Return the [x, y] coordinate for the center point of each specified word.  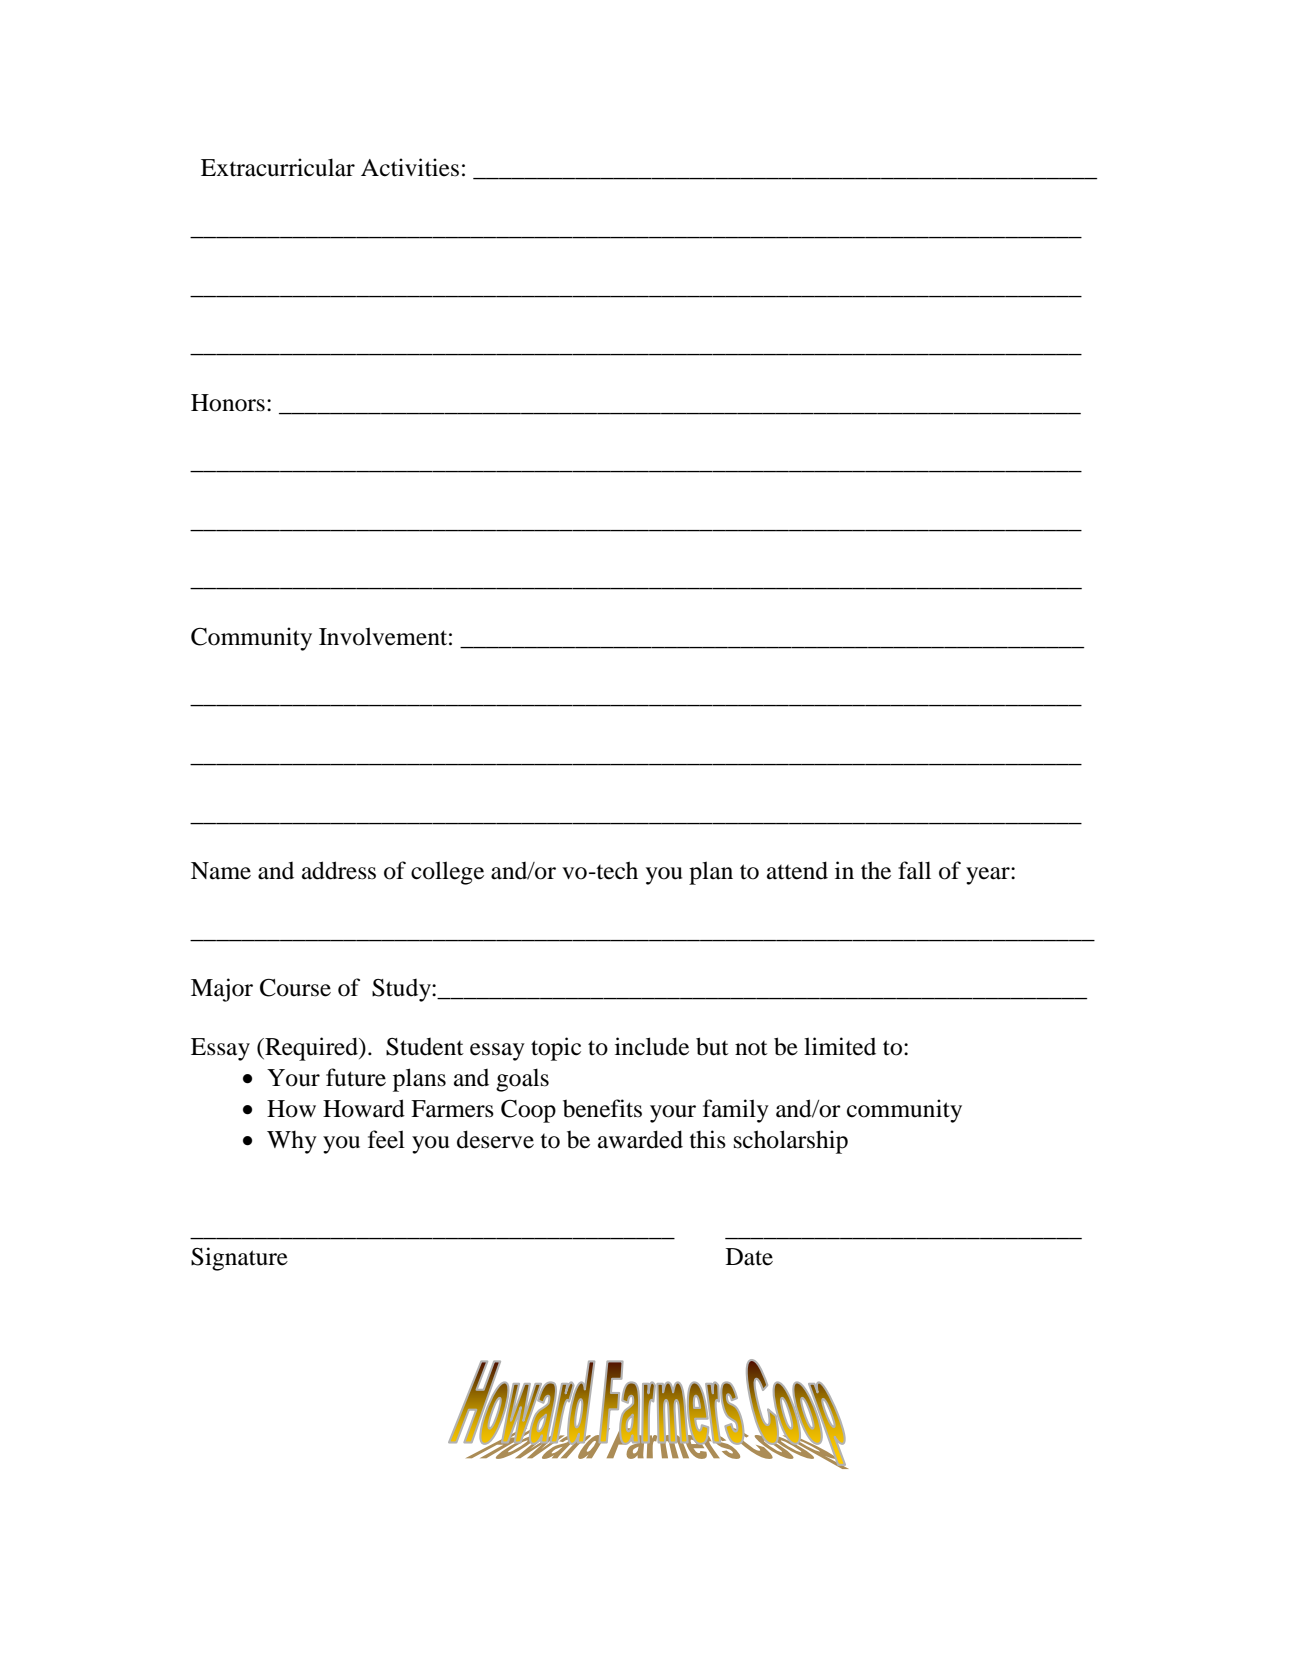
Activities [410, 167]
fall [914, 870]
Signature [239, 1259]
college [447, 873]
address [339, 870]
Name [221, 871]
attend [797, 870]
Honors [228, 403]
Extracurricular [278, 167]
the [876, 870]
